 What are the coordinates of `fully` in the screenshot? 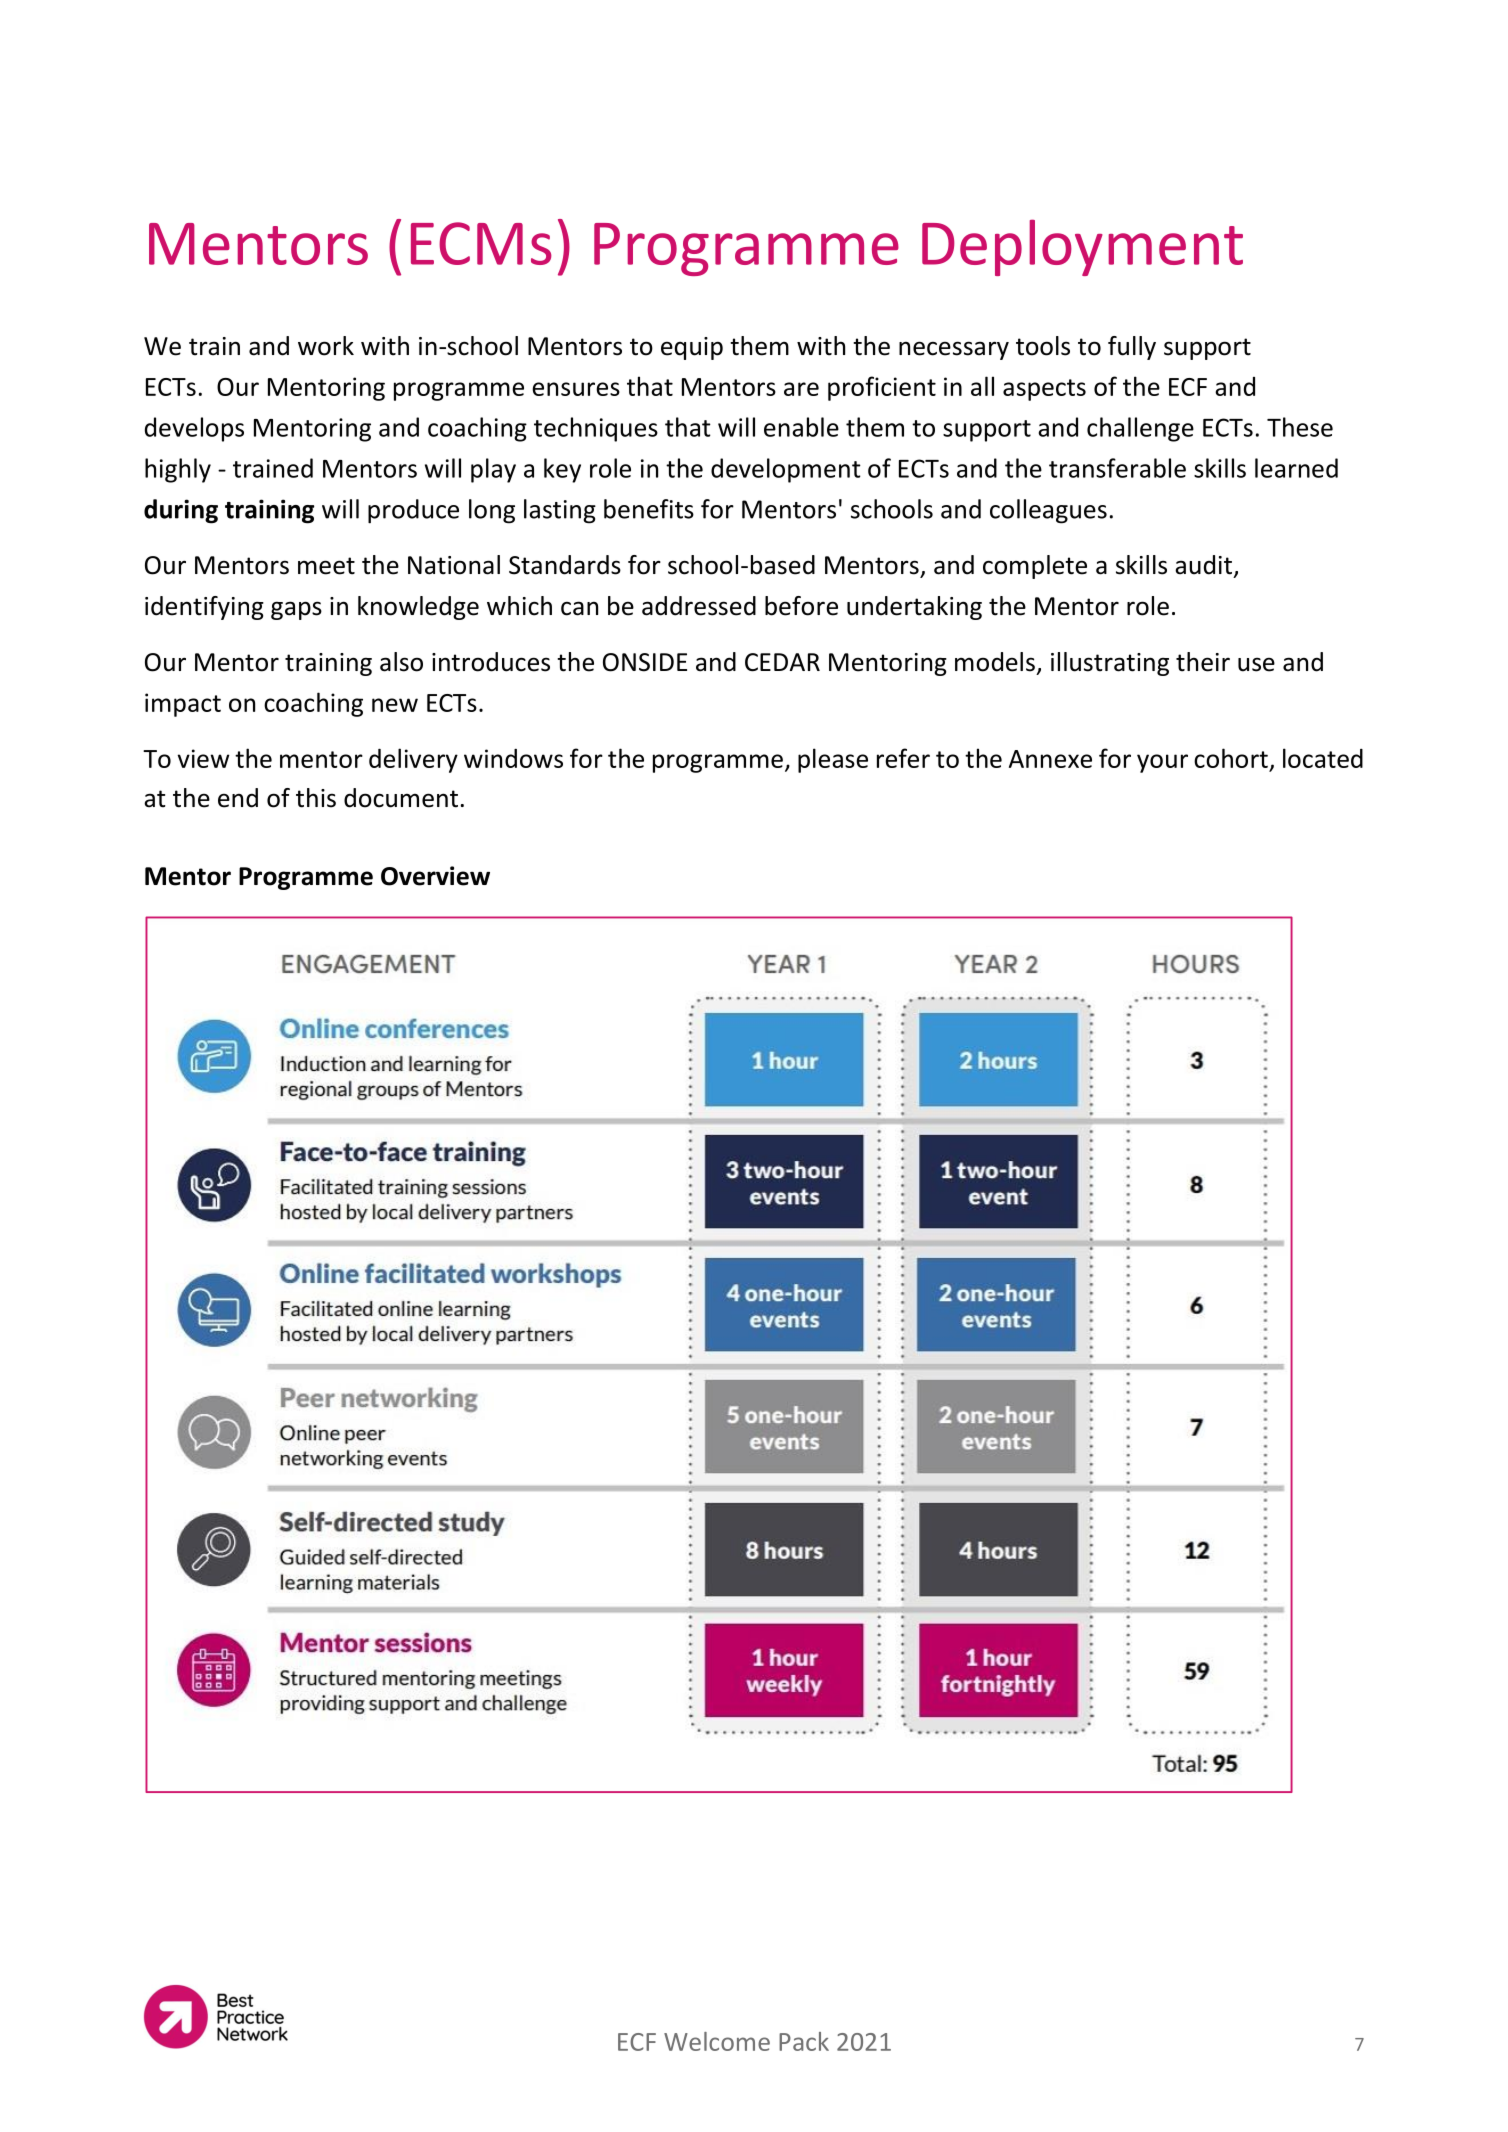 It's located at (1132, 348).
